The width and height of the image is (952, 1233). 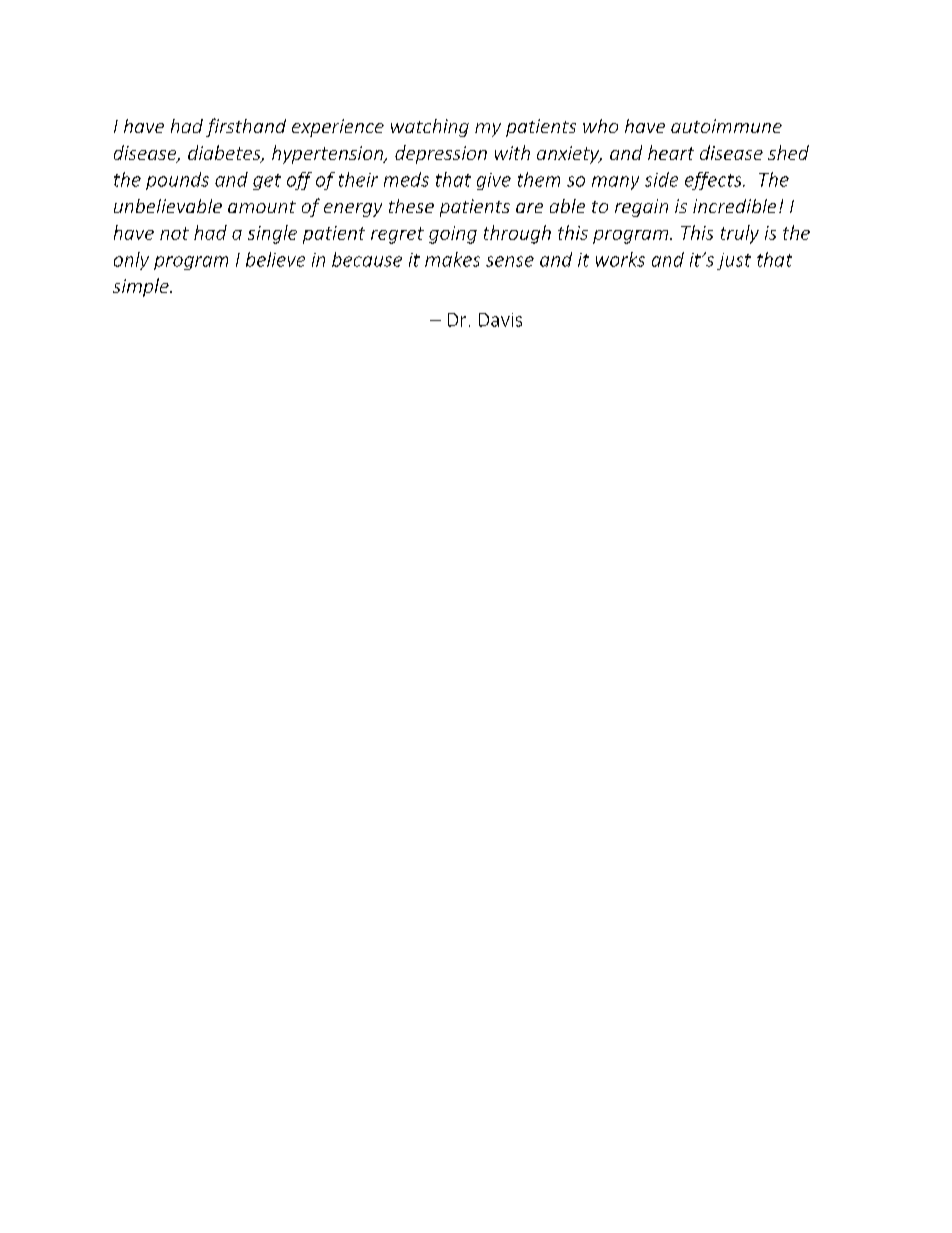 I want to click on autoimmune, so click(x=726, y=126).
